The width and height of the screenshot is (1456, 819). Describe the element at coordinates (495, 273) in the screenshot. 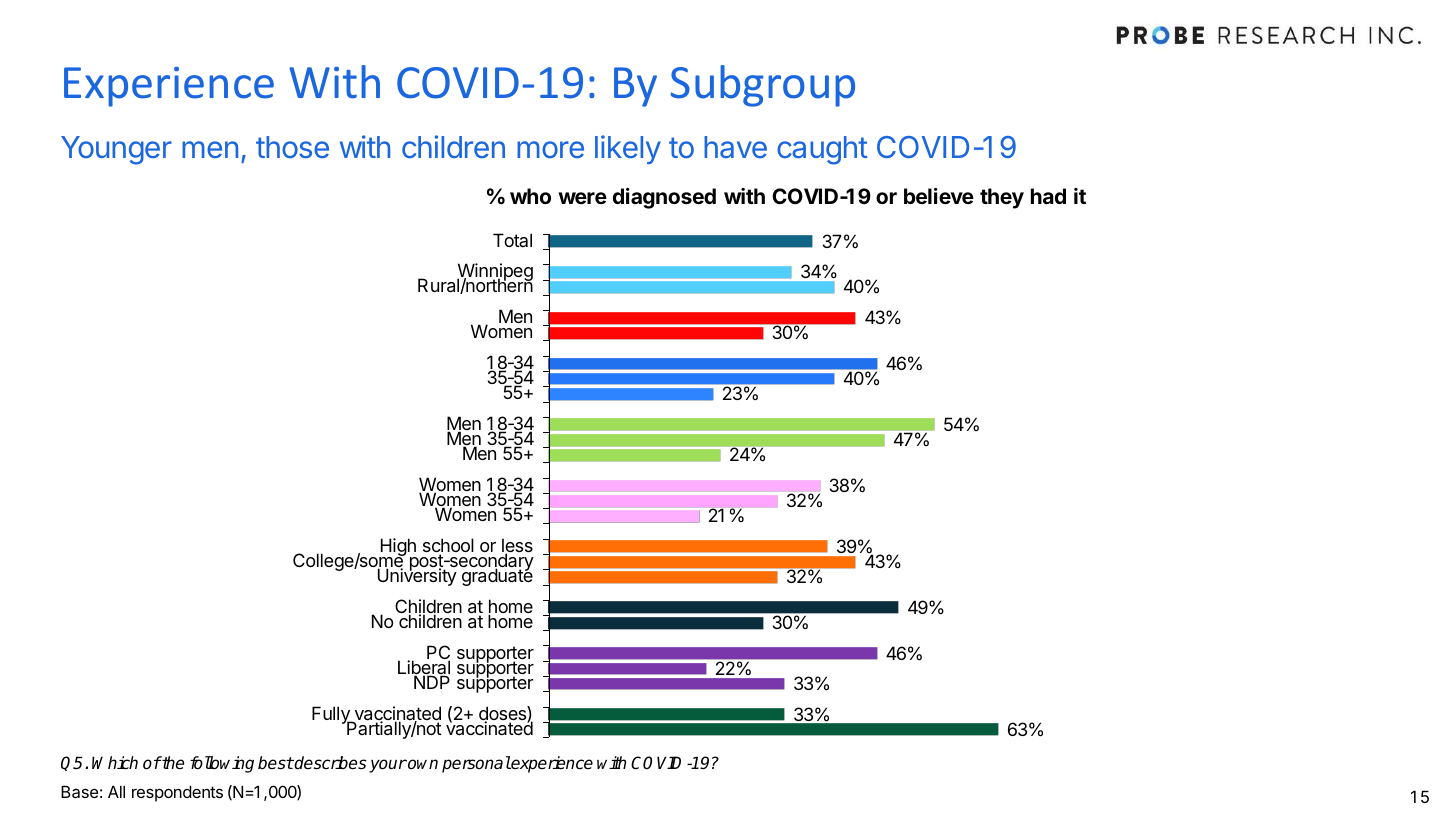

I see `Winnipeg` at that location.
